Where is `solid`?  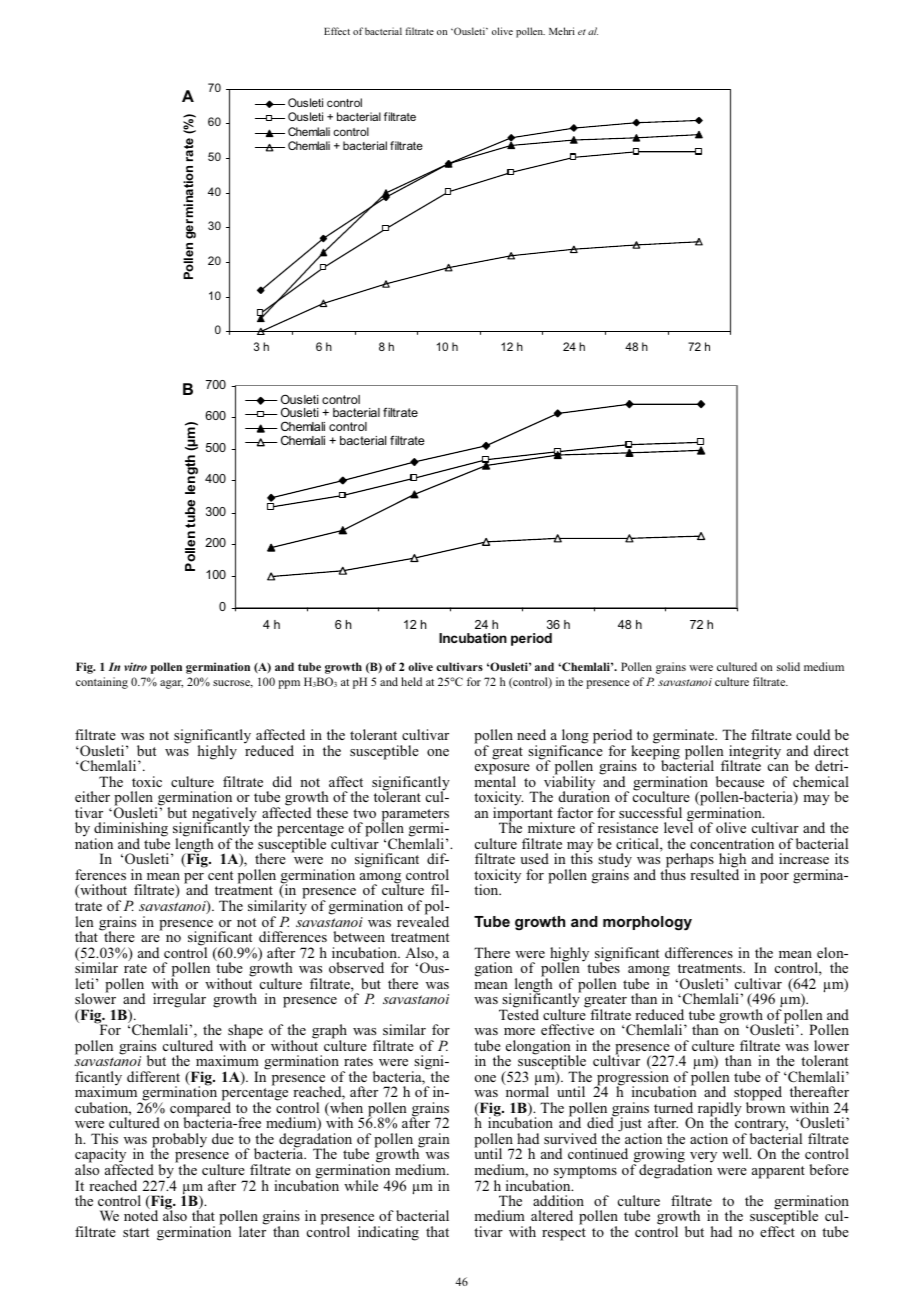
solid is located at coordinates (788, 666).
